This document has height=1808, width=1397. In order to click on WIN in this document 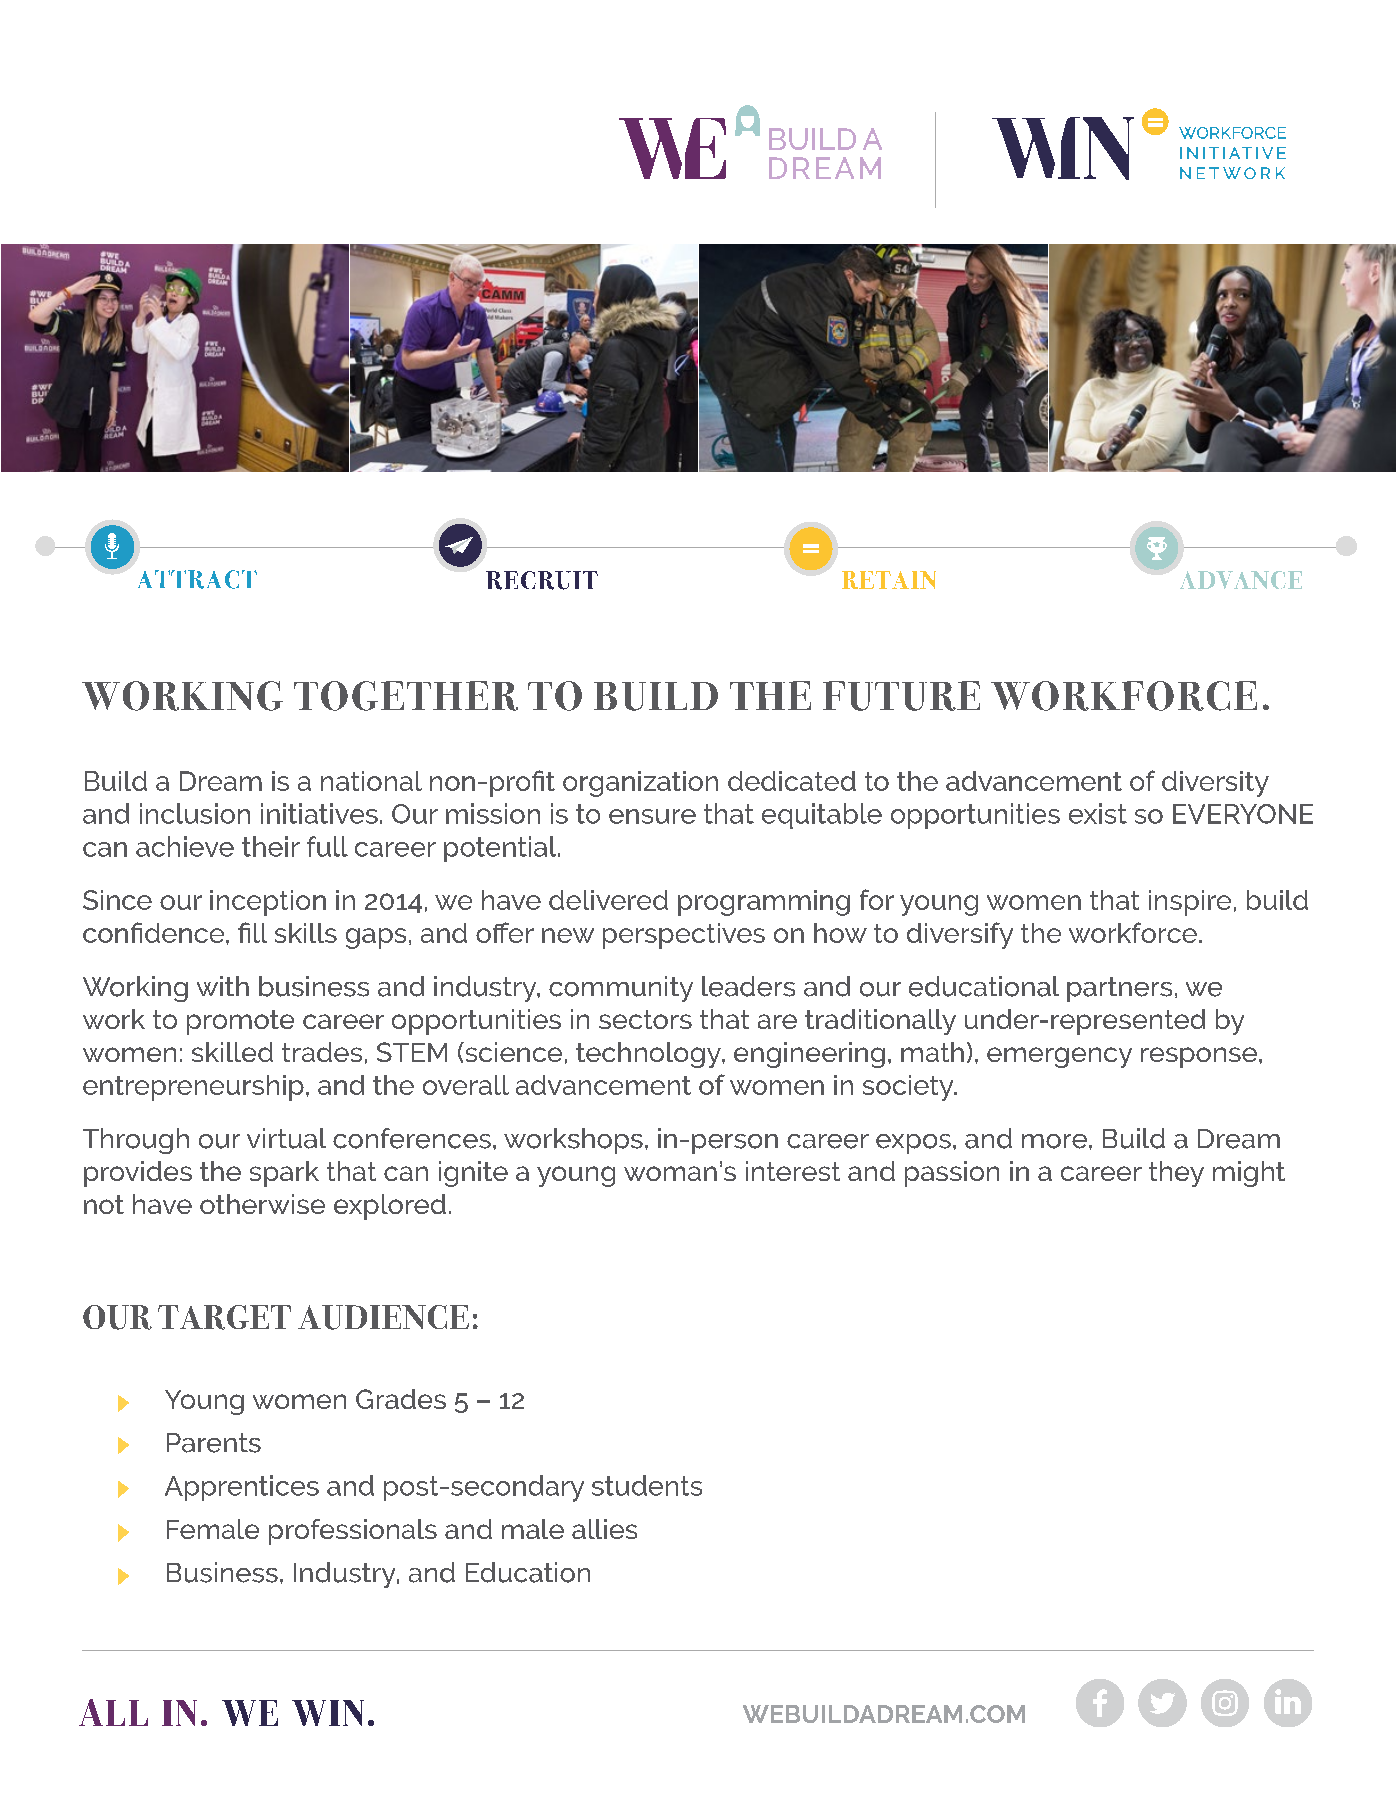, I will do `click(328, 1713)`.
